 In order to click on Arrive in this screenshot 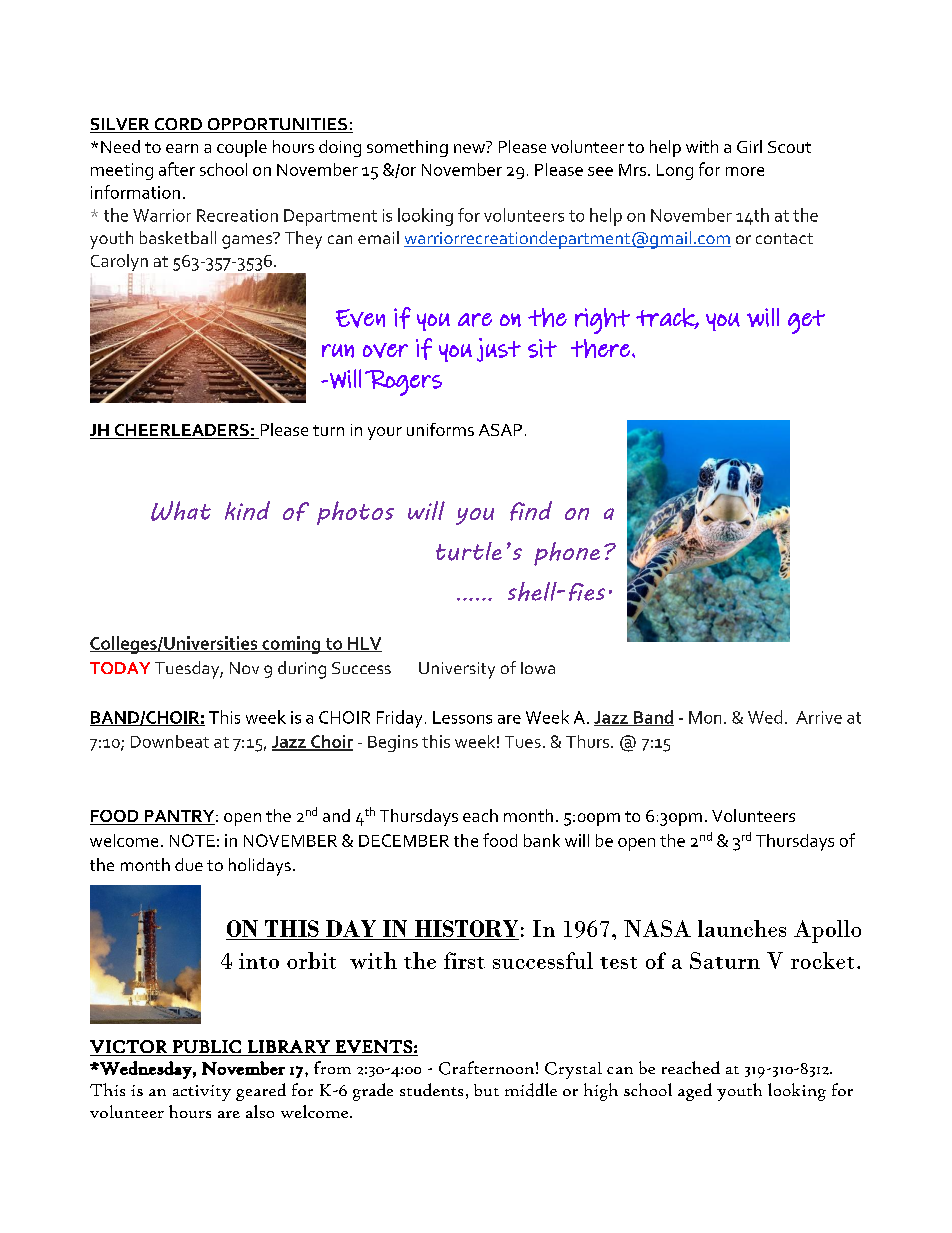, I will do `click(819, 717)`.
